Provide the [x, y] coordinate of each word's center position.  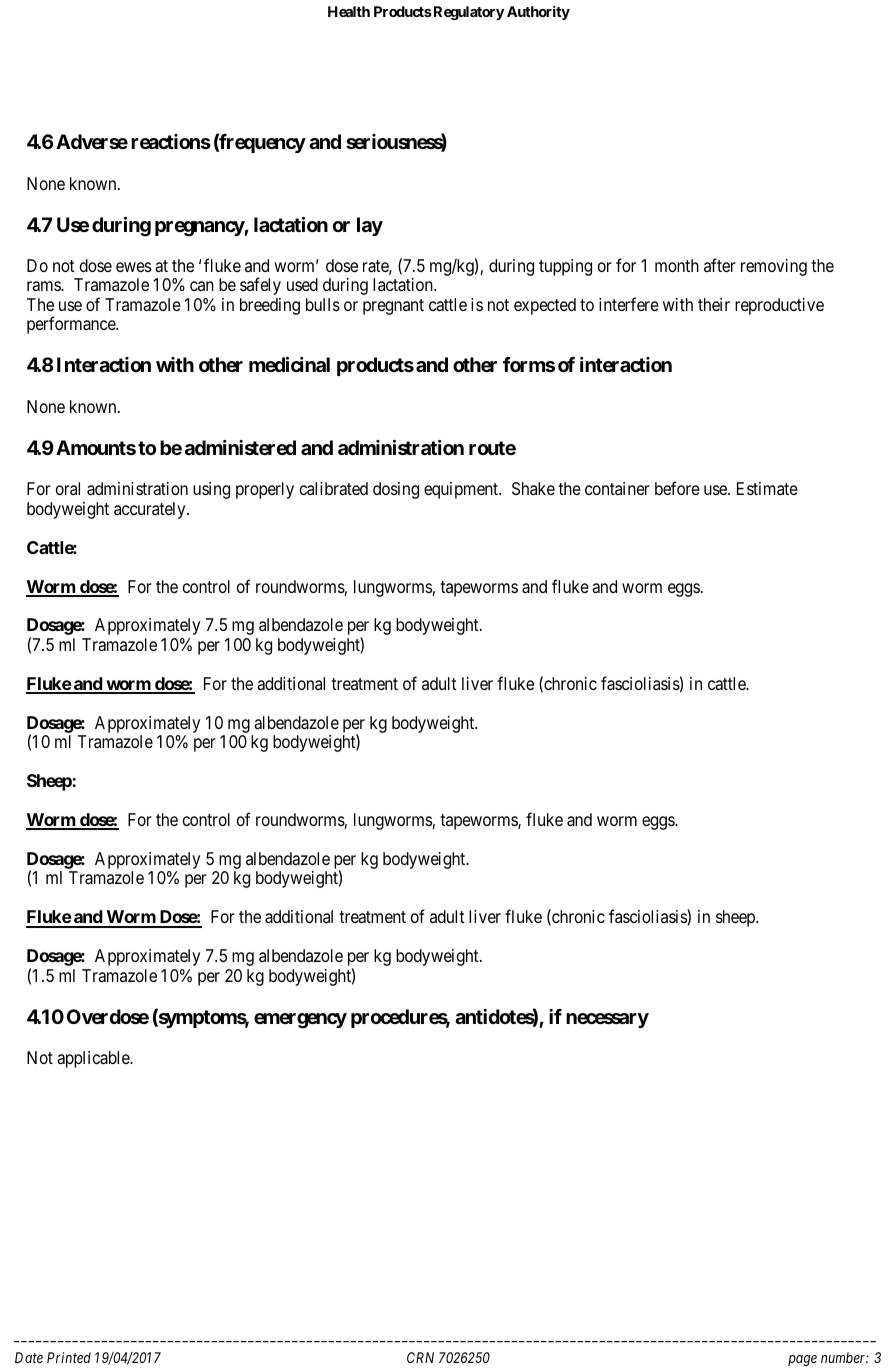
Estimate [767, 488]
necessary [607, 1020]
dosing [396, 490]
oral [68, 488]
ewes [133, 267]
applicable [94, 1059]
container [617, 488]
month [677, 265]
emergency [300, 1021]
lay [370, 226]
